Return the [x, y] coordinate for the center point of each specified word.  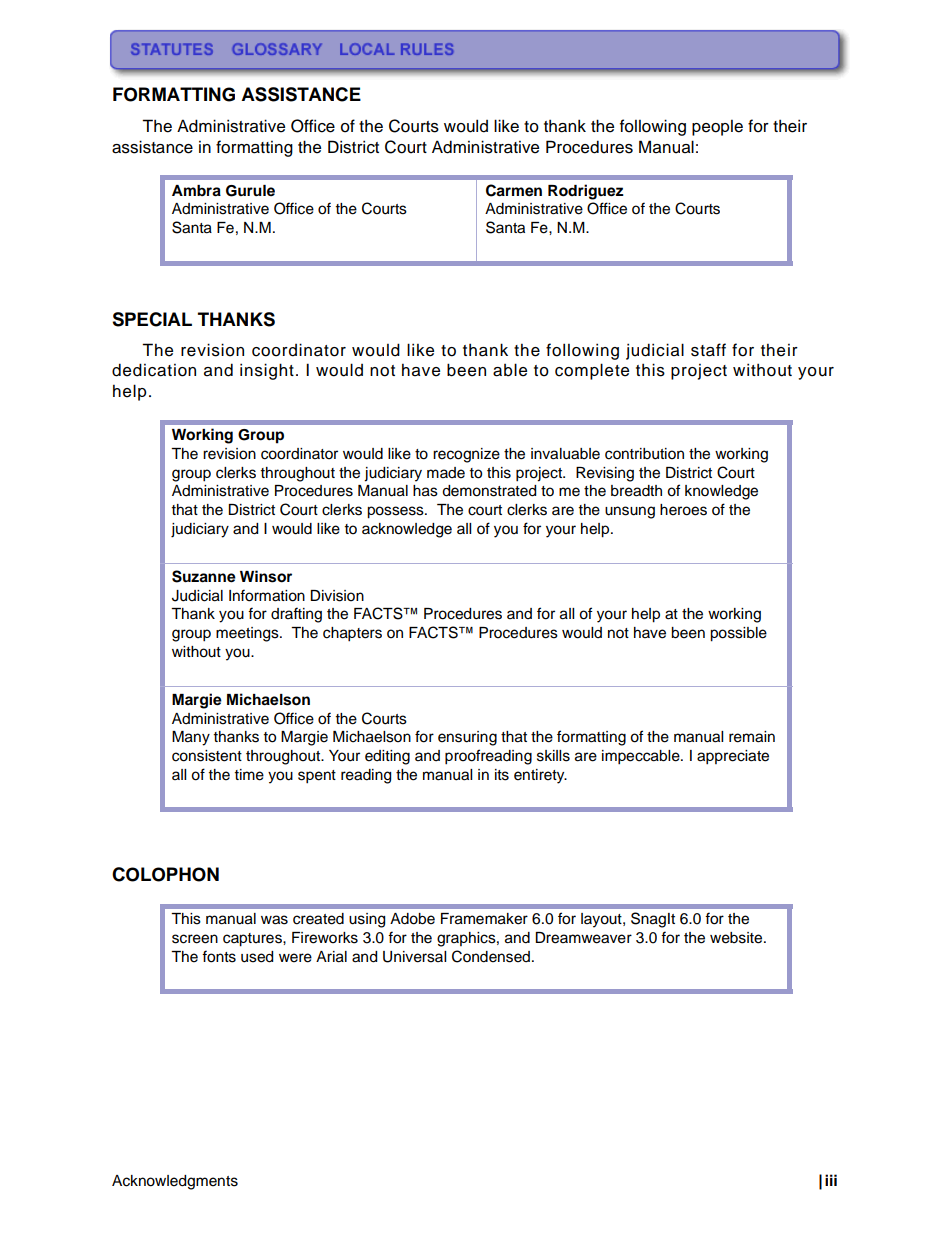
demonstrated [489, 491]
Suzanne [204, 576]
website [737, 938]
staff [708, 350]
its [502, 775]
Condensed [491, 956]
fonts [219, 956]
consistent [207, 756]
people [717, 128]
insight [267, 371]
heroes [683, 510]
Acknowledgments [175, 1182]
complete [592, 371]
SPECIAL [152, 319]
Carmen [514, 190]
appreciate [733, 757]
